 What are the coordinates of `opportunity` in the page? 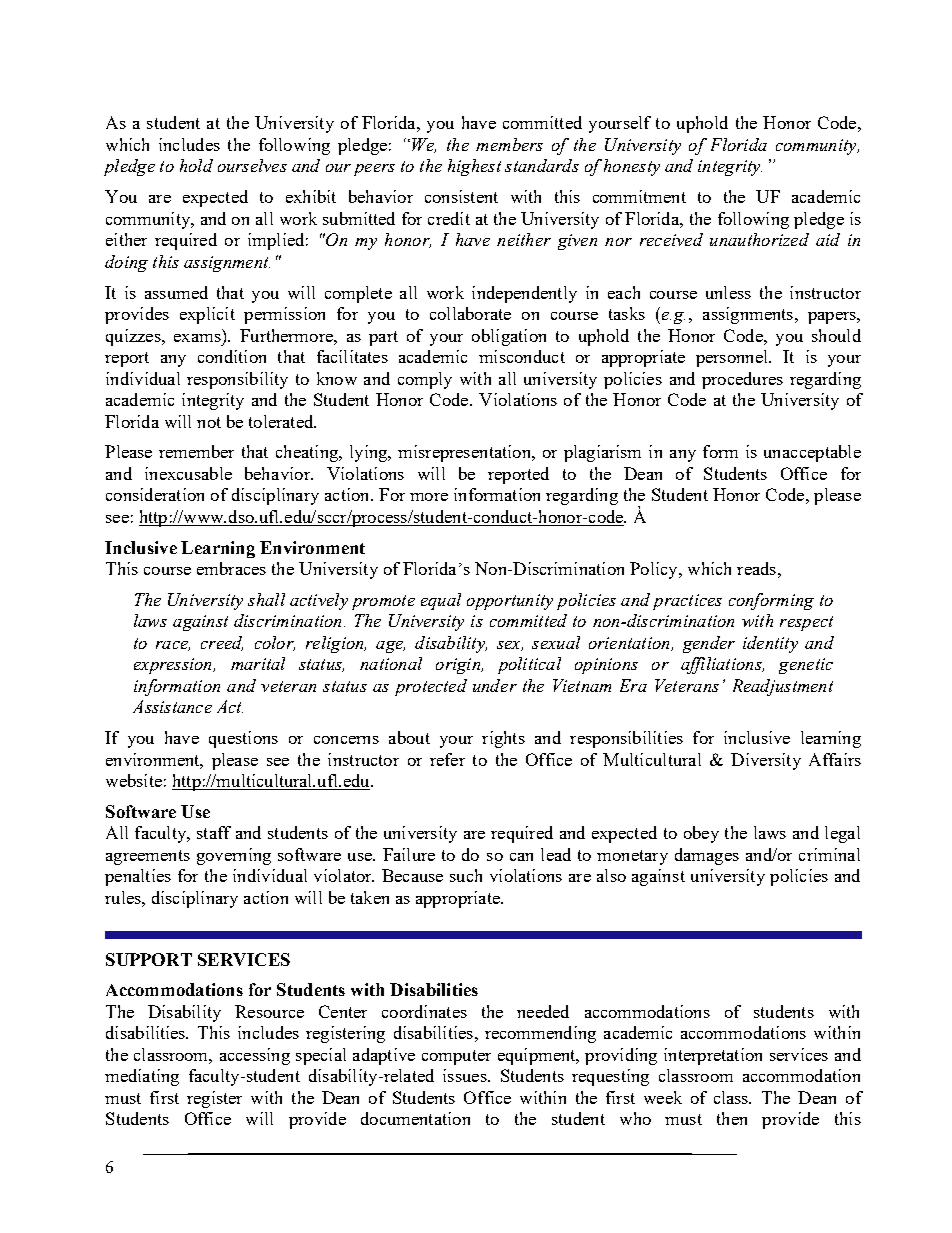 It's located at (510, 602).
